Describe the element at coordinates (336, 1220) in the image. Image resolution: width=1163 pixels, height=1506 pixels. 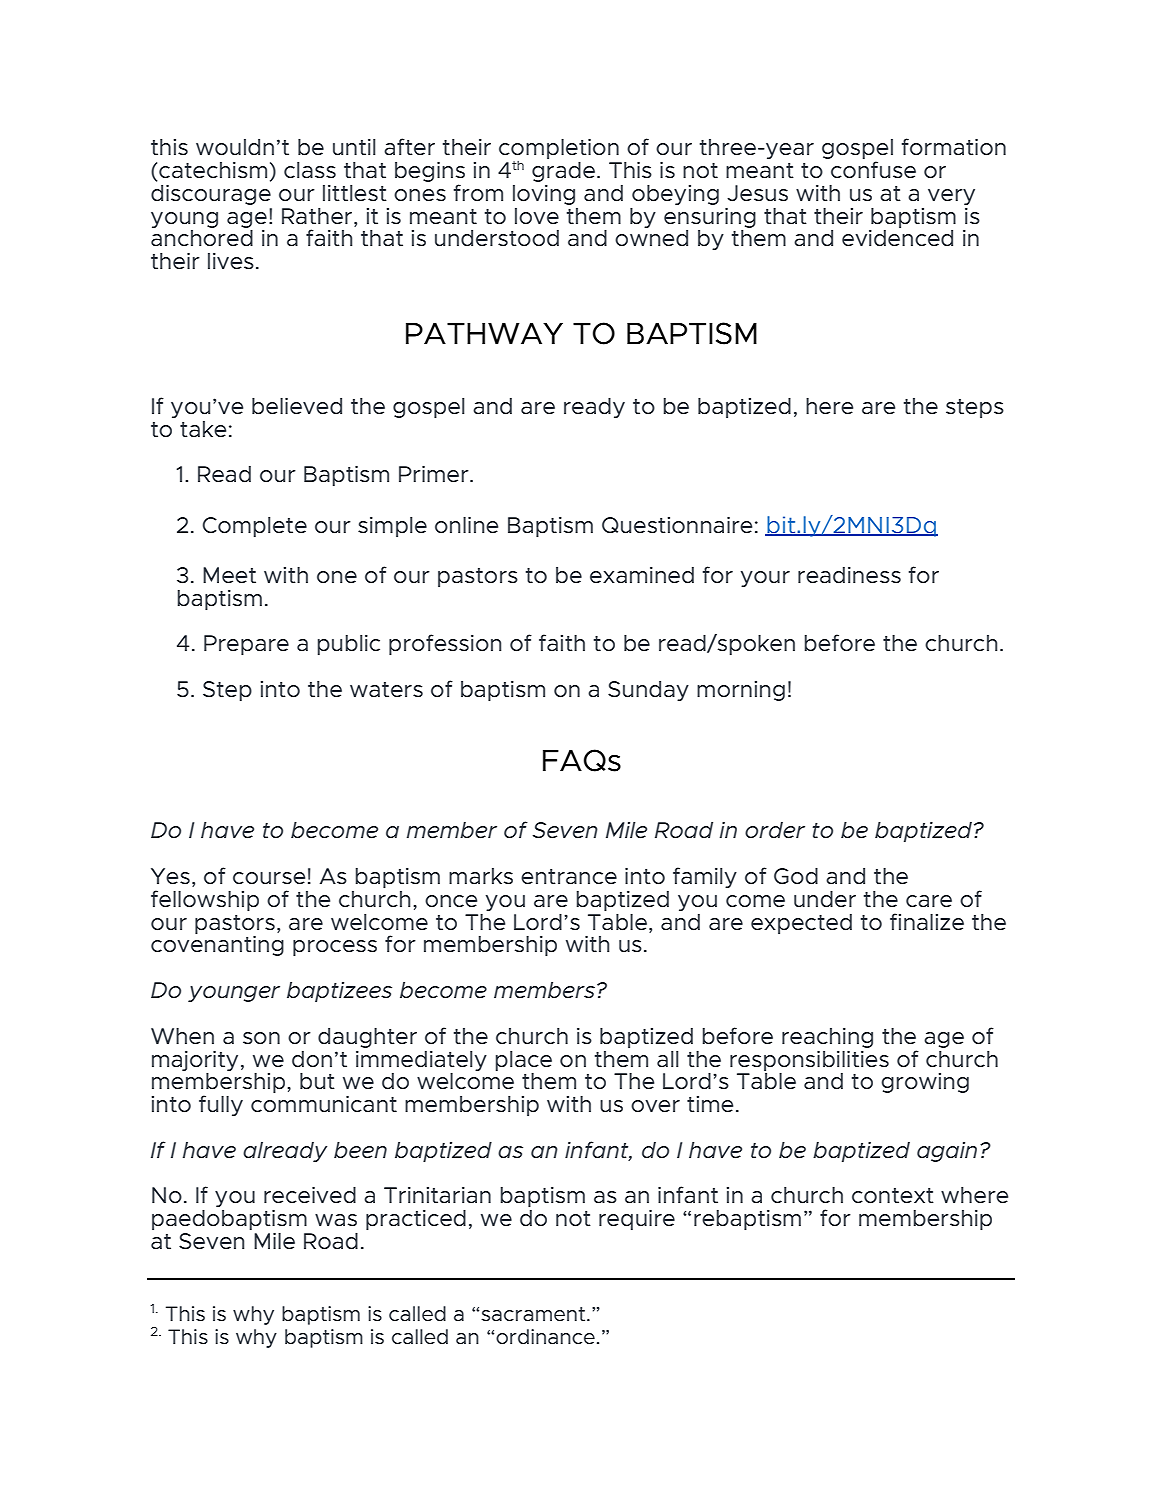
I see `was` at that location.
